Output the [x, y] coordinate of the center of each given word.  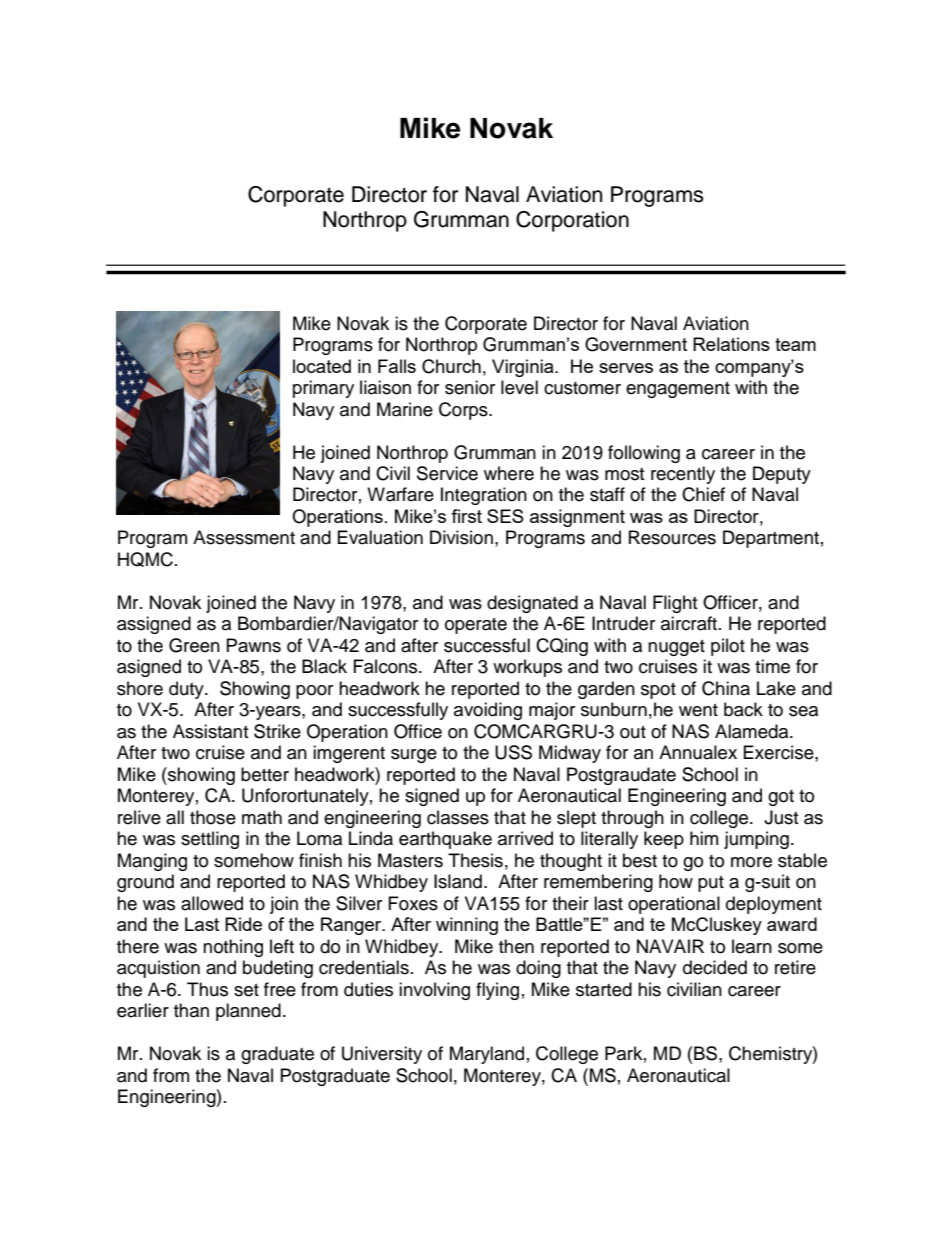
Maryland [487, 1055]
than [191, 1010]
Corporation [572, 221]
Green [194, 645]
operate [476, 626]
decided [715, 967]
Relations [731, 344]
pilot [728, 647]
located [322, 366]
